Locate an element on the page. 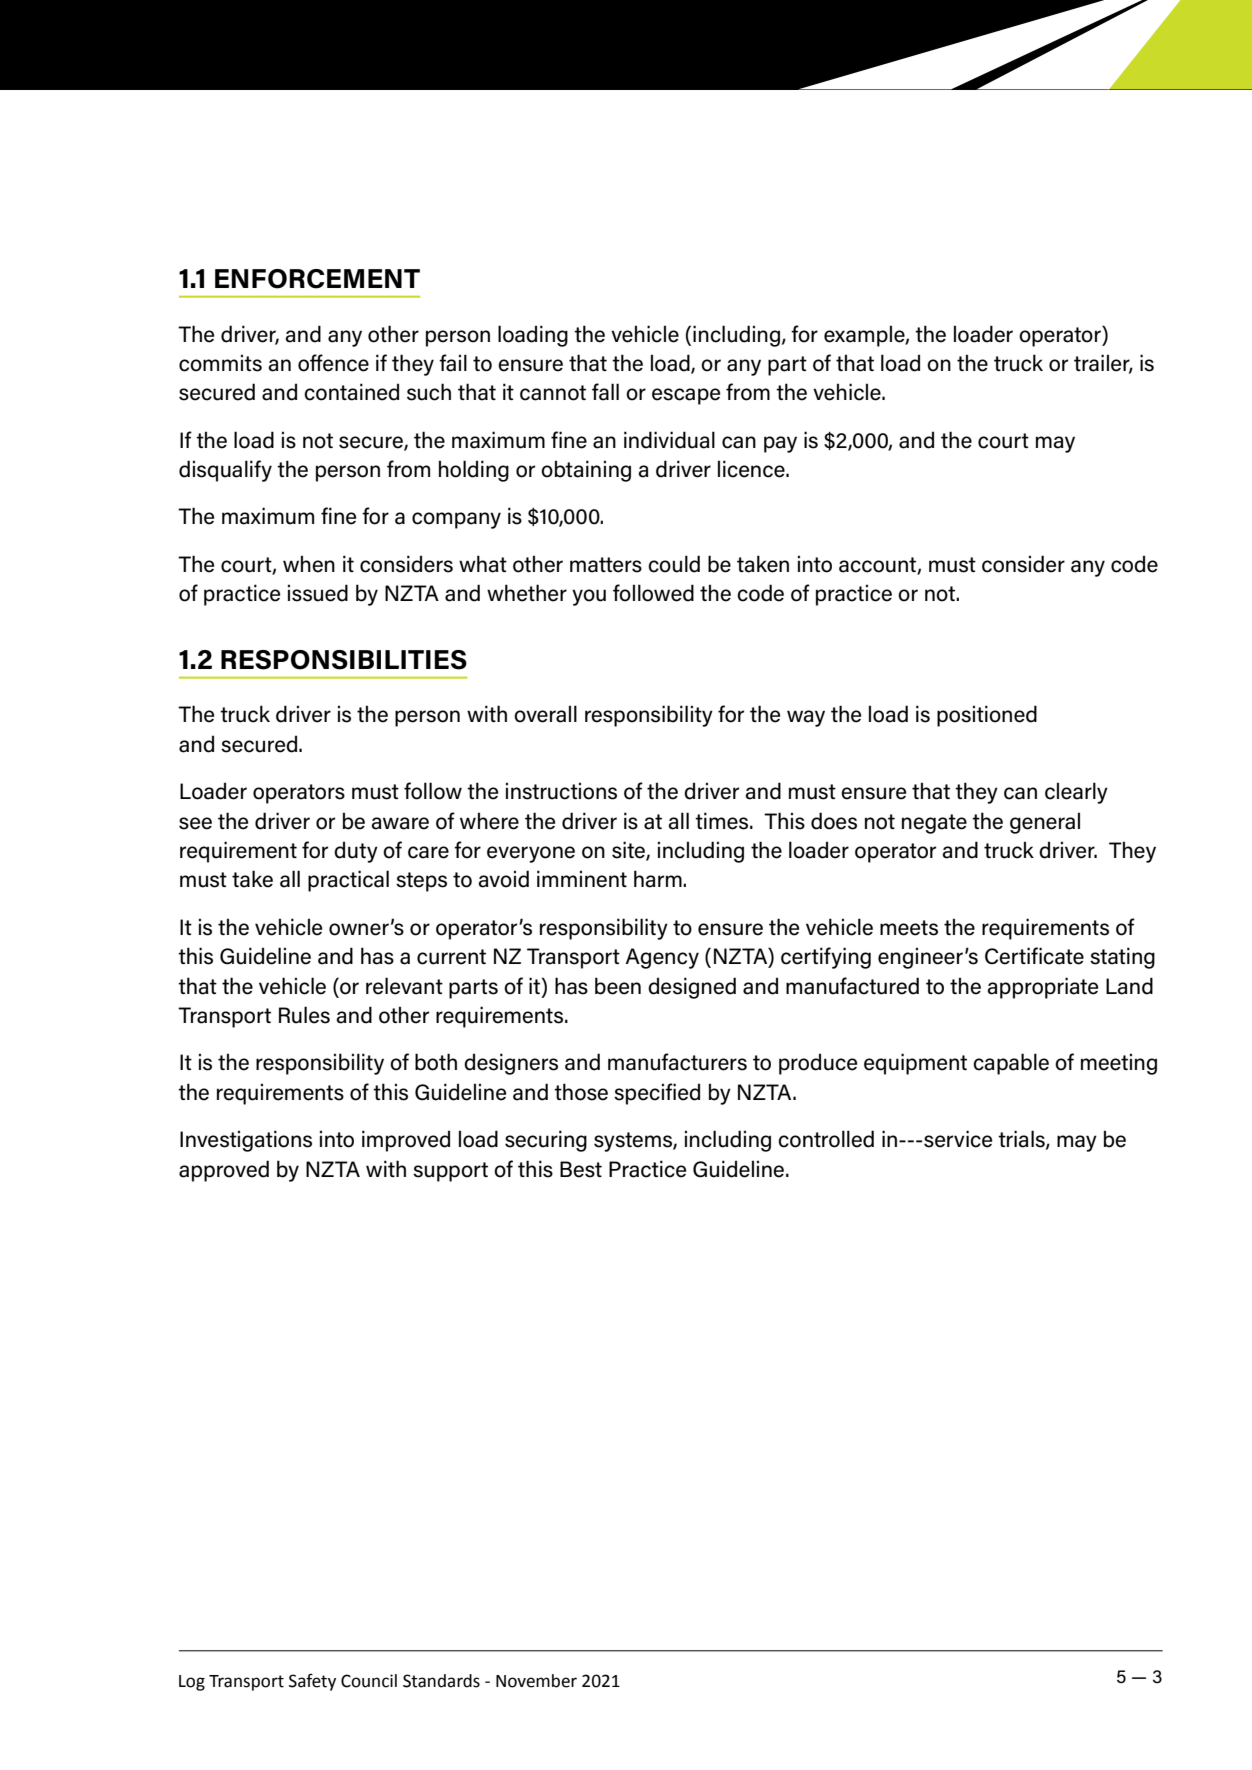 The width and height of the page is (1252, 1770). issued is located at coordinates (318, 593).
